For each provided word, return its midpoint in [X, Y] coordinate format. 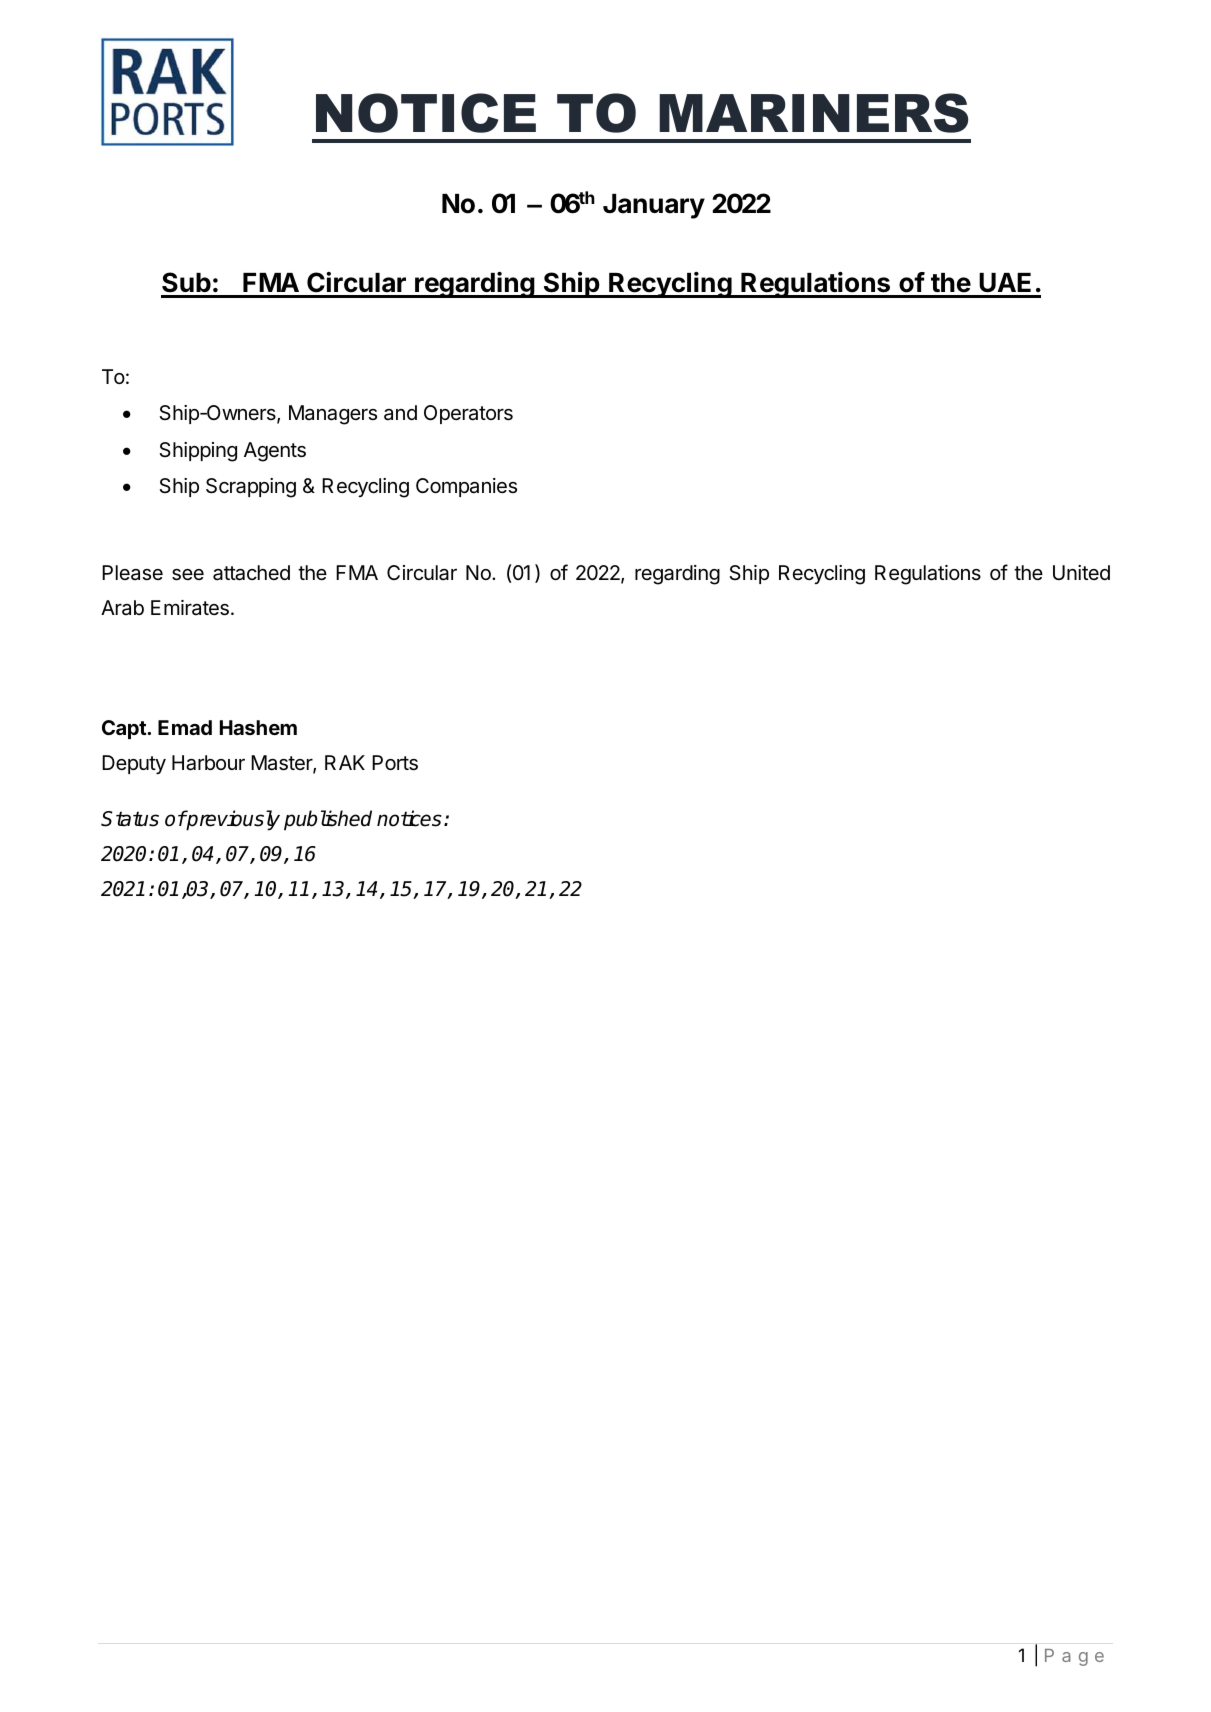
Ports [395, 763]
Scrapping [251, 488]
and [400, 412]
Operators [468, 414]
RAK [345, 762]
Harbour [208, 763]
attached [251, 573]
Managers [333, 415]
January [654, 206]
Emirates [190, 608]
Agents [275, 452]
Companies [466, 487]
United [1081, 572]
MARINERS [813, 113]
